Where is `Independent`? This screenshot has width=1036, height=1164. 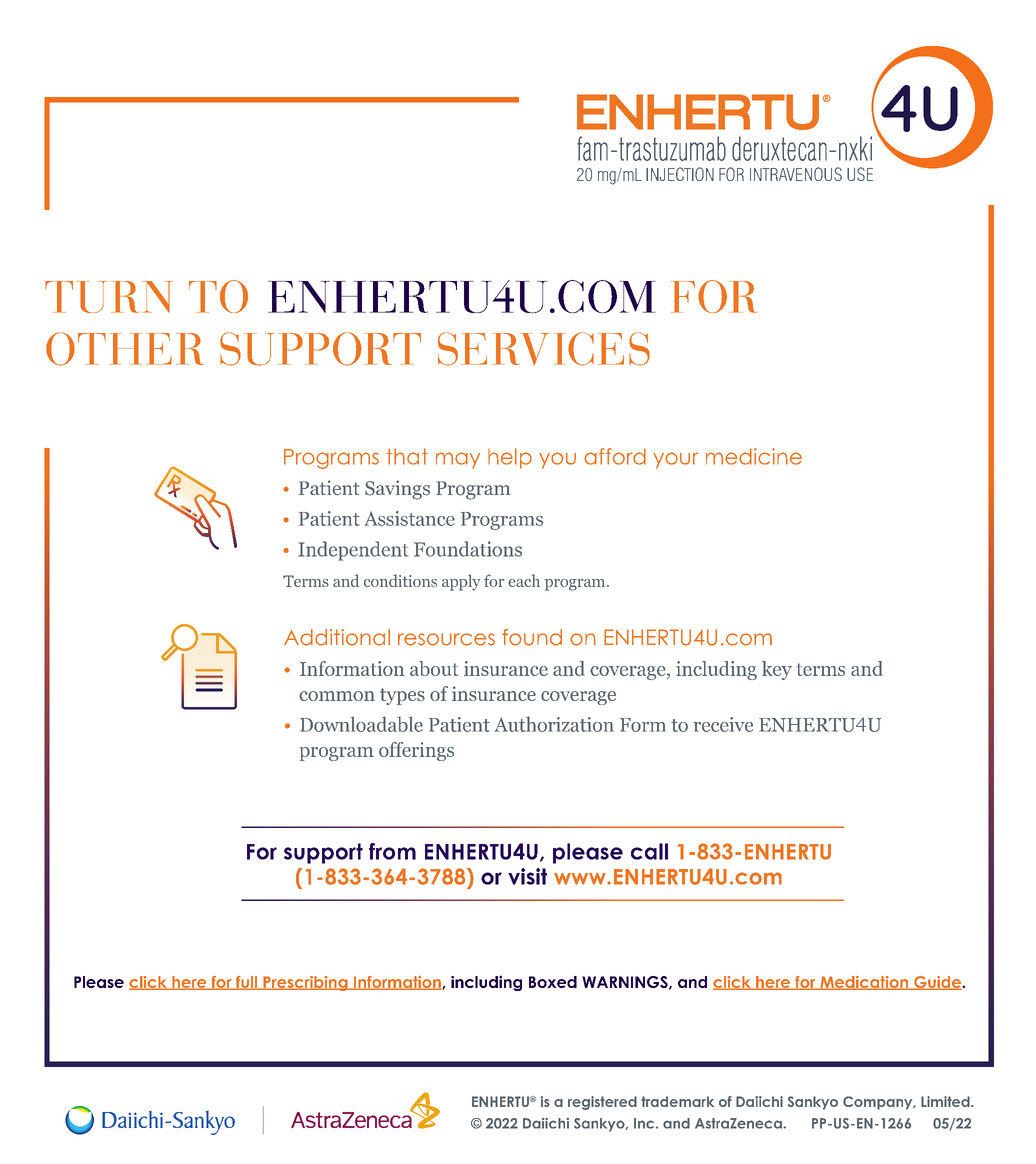
Independent is located at coordinates (354, 551).
